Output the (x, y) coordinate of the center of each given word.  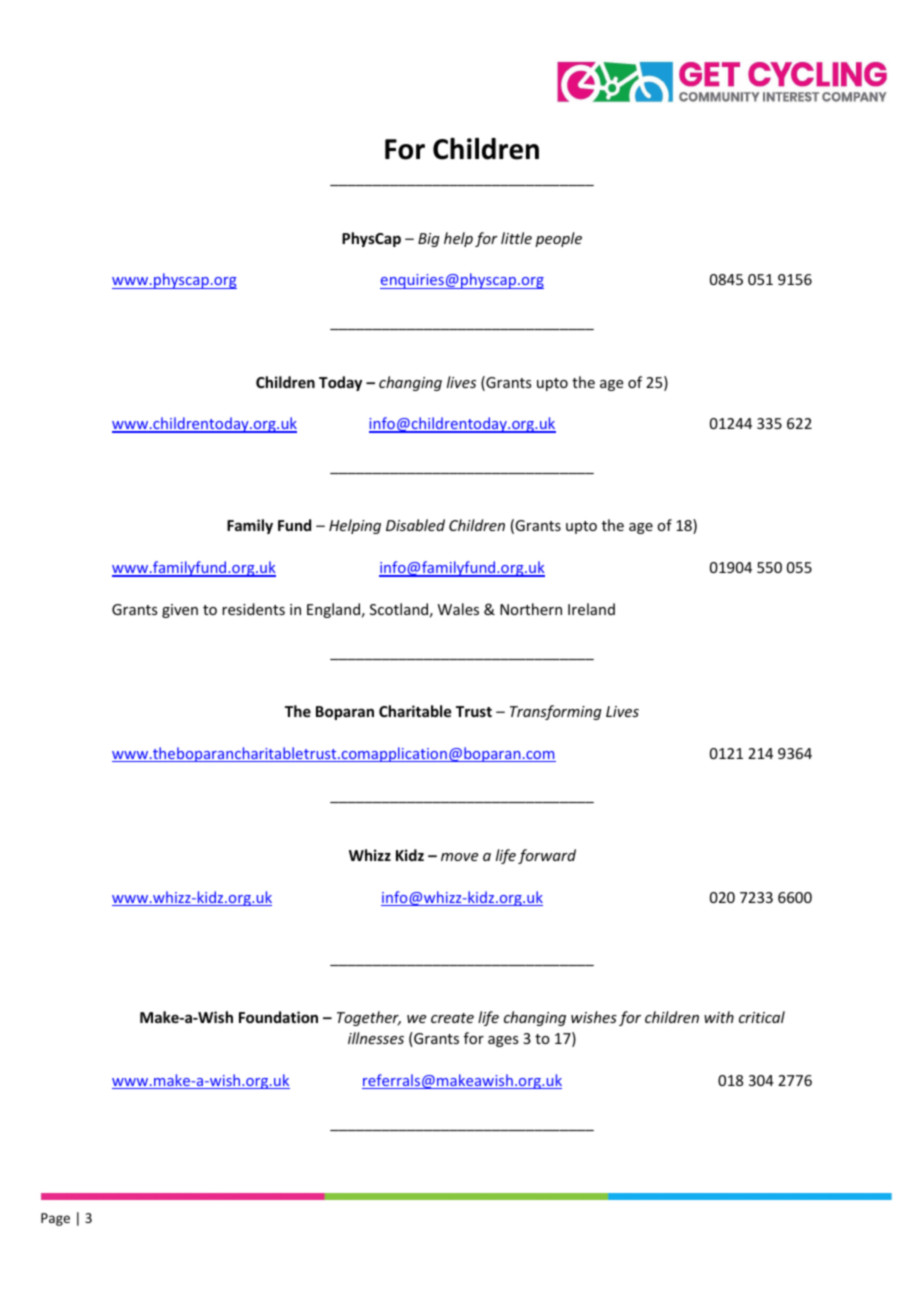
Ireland (591, 609)
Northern (531, 609)
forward (547, 856)
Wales (458, 609)
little (516, 238)
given (180, 611)
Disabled (415, 525)
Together (369, 1018)
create (452, 1018)
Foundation (278, 1017)
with (719, 1017)
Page (55, 1219)
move (459, 857)
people (558, 239)
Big (429, 240)
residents (253, 609)
